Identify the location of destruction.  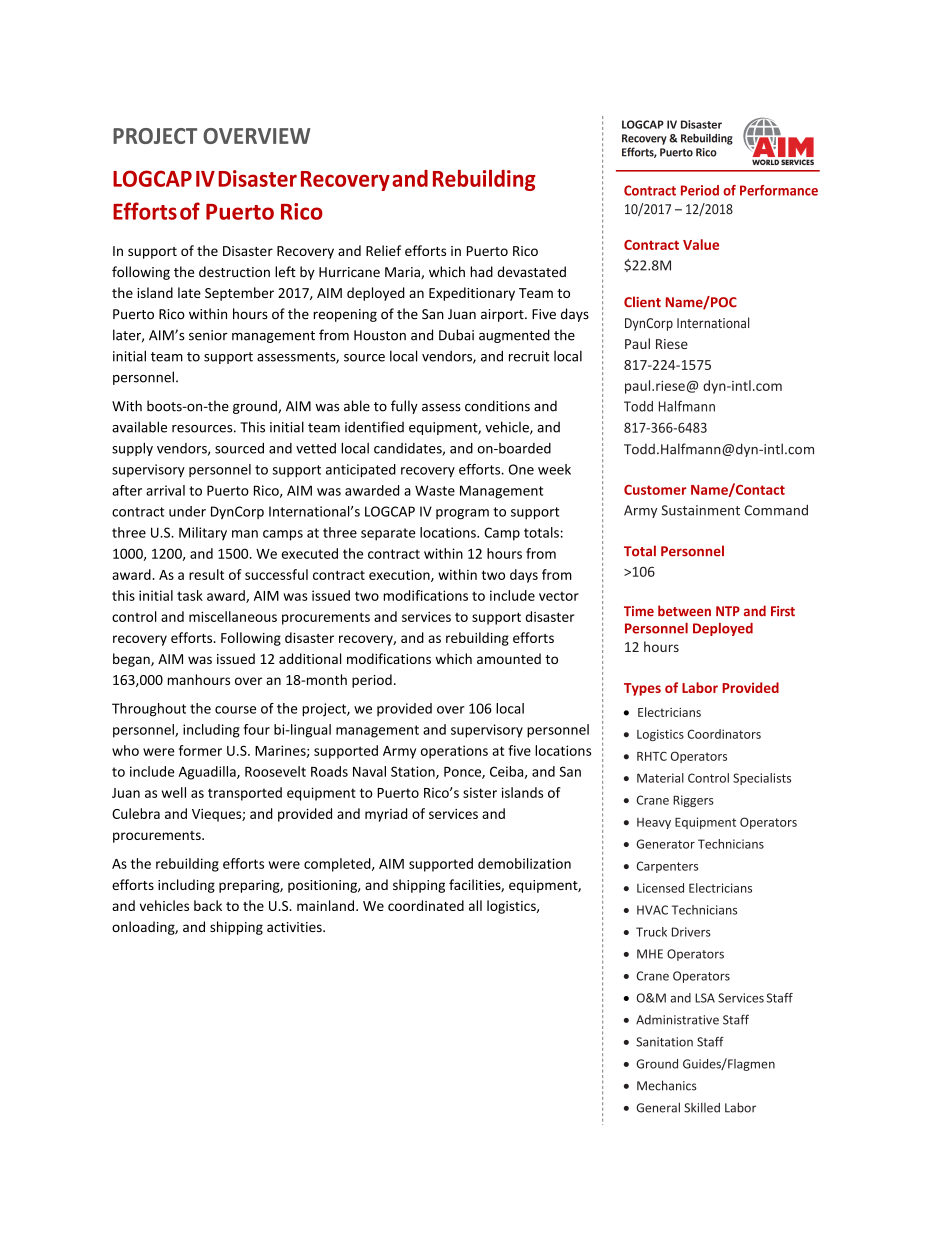
(234, 271).
